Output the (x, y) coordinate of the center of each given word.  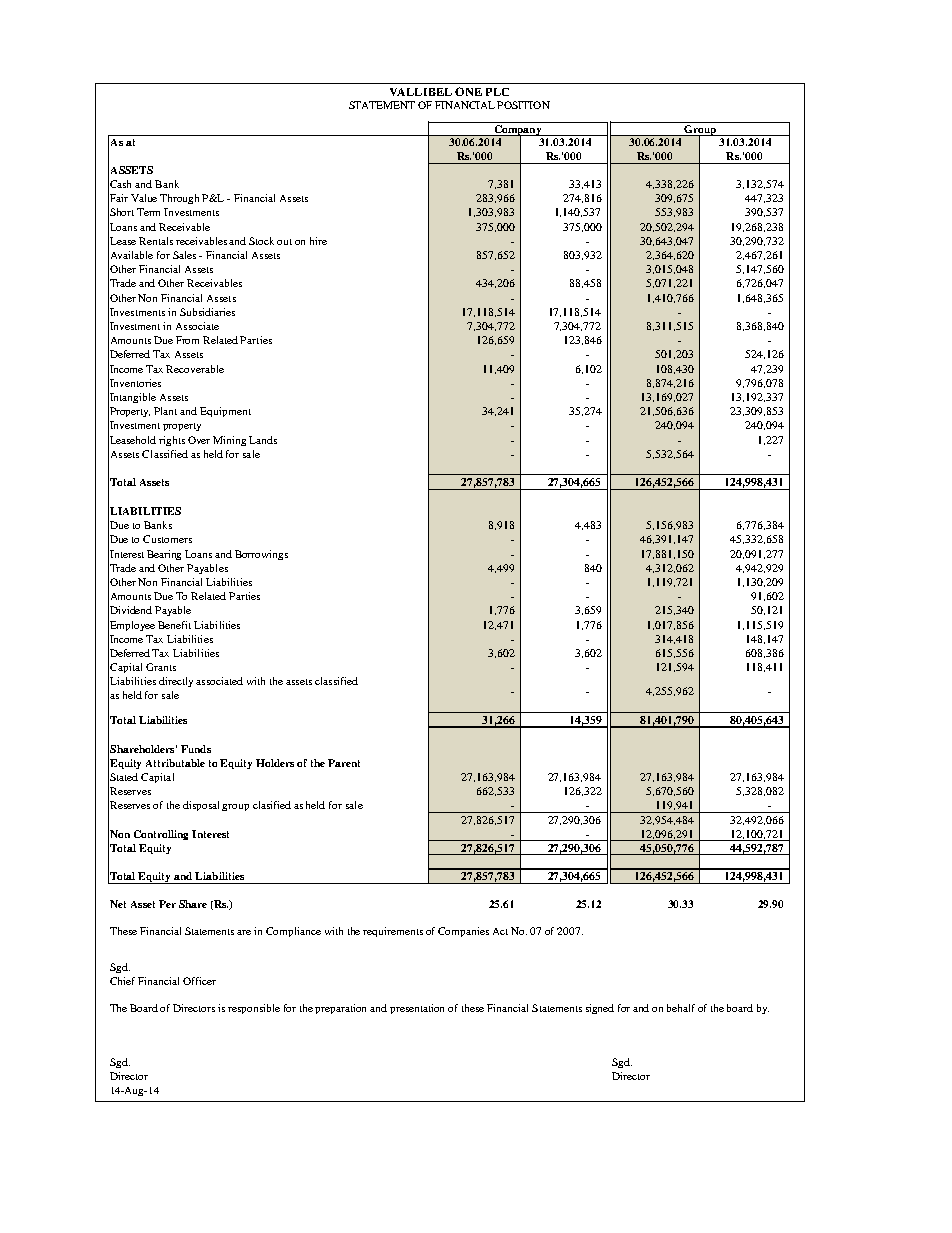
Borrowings (261, 555)
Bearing (164, 555)
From (187, 340)
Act (500, 931)
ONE (468, 91)
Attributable (175, 763)
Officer (199, 981)
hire (318, 241)
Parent (344, 763)
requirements (393, 932)
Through (179, 199)
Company (518, 129)
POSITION (523, 105)
